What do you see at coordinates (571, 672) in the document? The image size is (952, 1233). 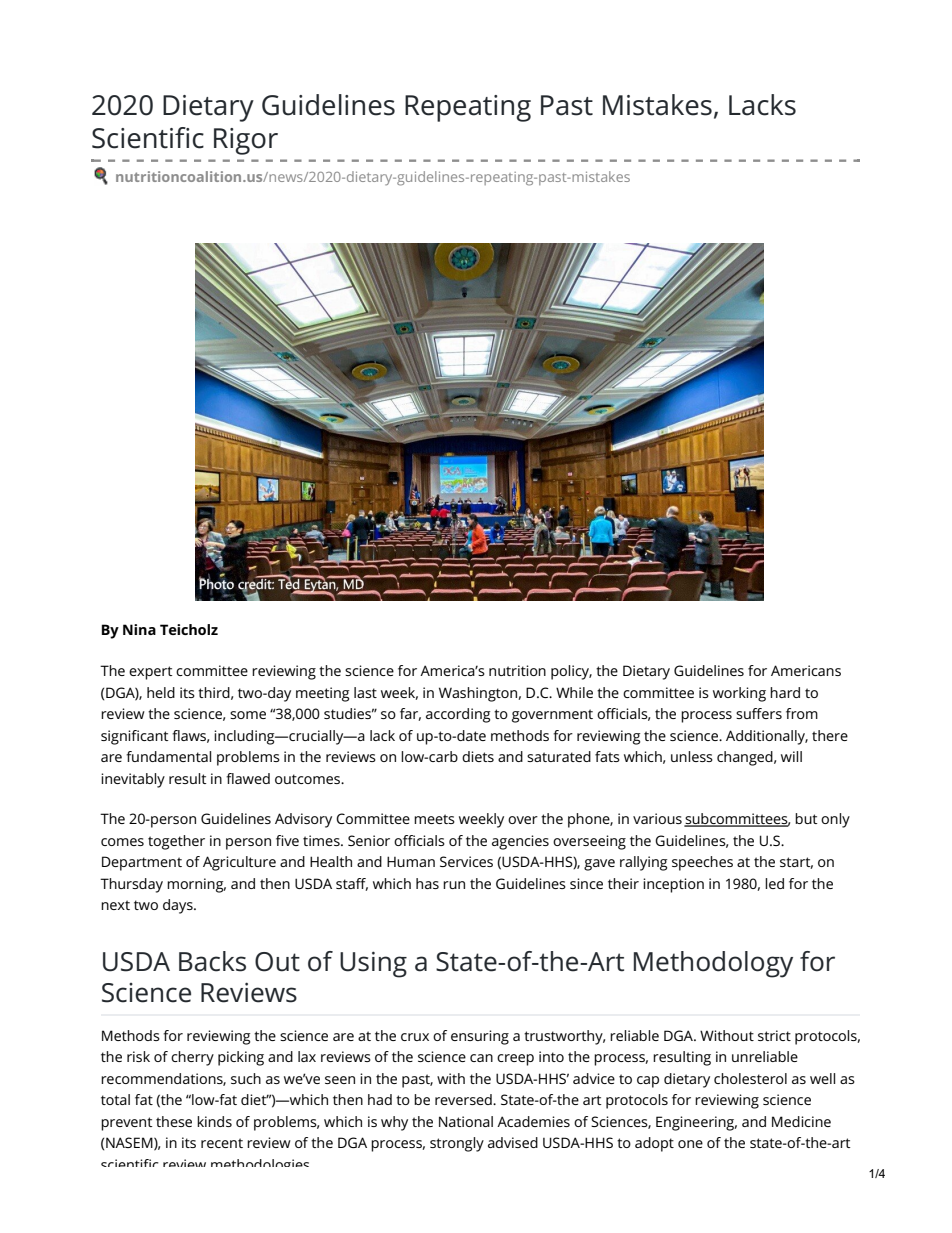 I see `policy` at bounding box center [571, 672].
